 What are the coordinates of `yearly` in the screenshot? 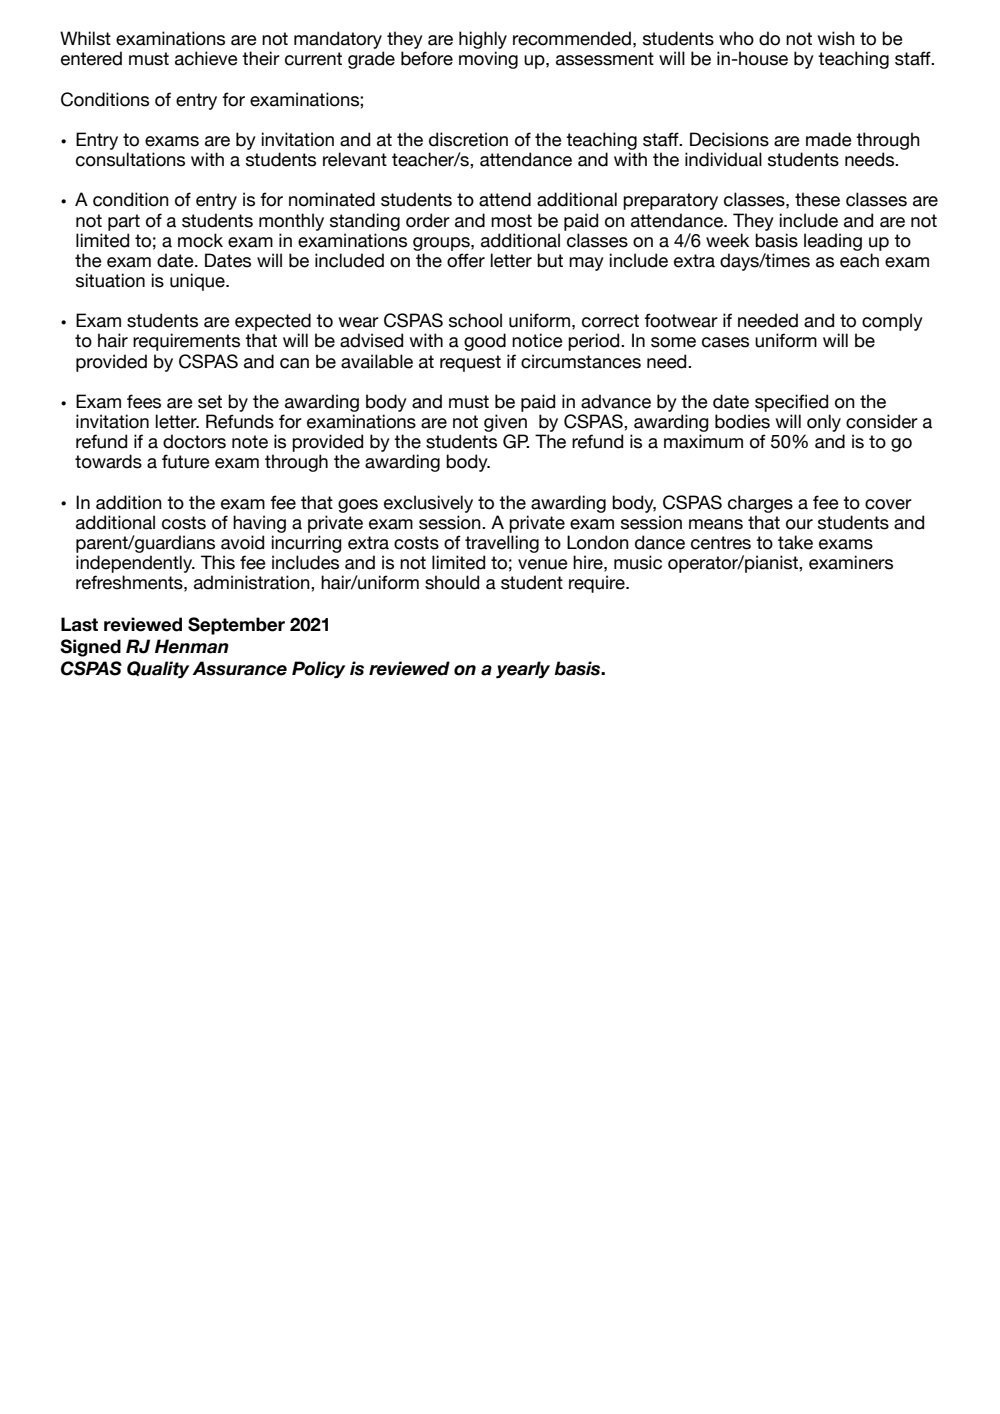 It's located at (523, 669).
